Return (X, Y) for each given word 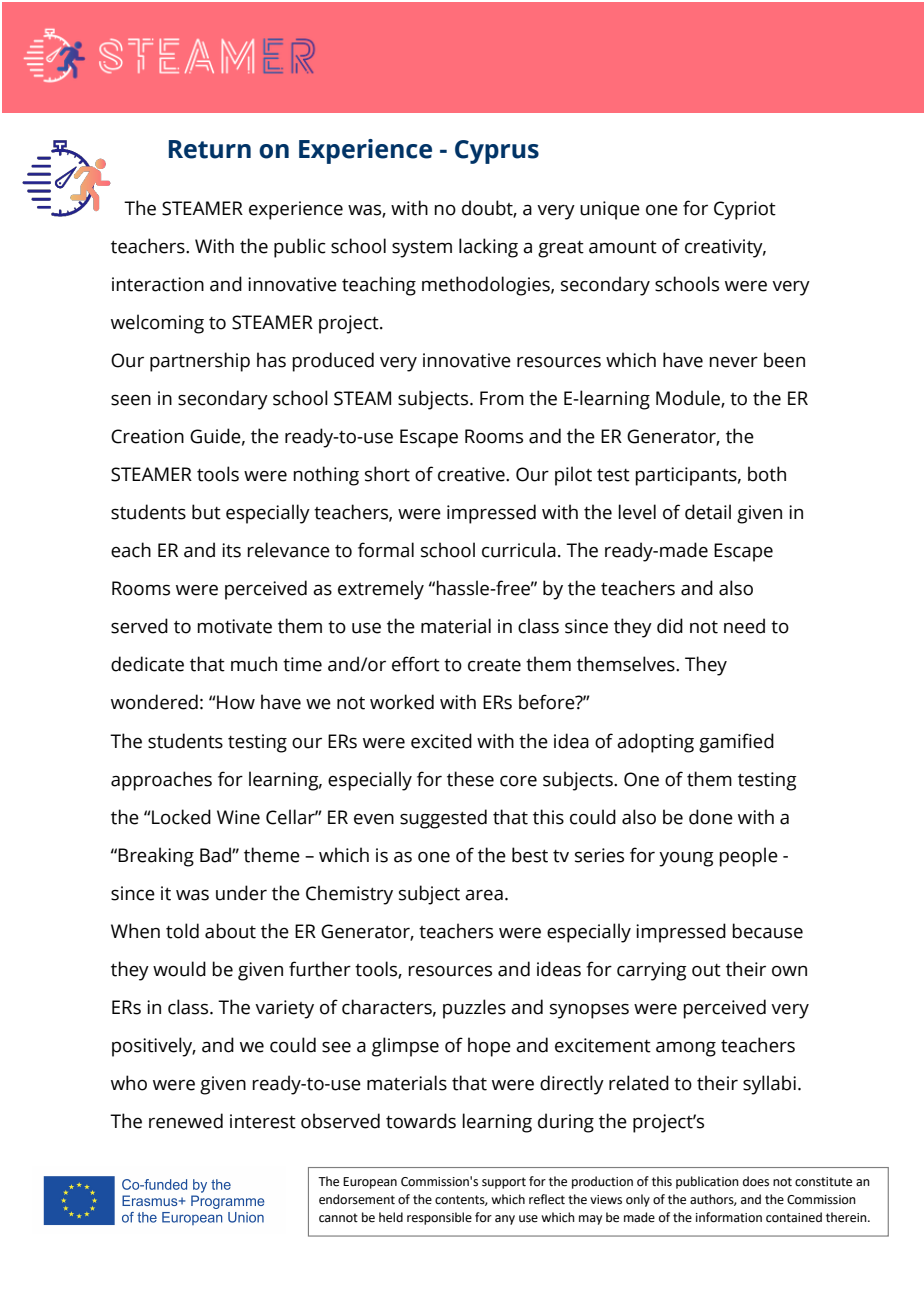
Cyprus (497, 152)
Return (210, 149)
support (504, 1183)
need (744, 626)
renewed (186, 1121)
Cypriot (745, 210)
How (235, 702)
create (494, 665)
